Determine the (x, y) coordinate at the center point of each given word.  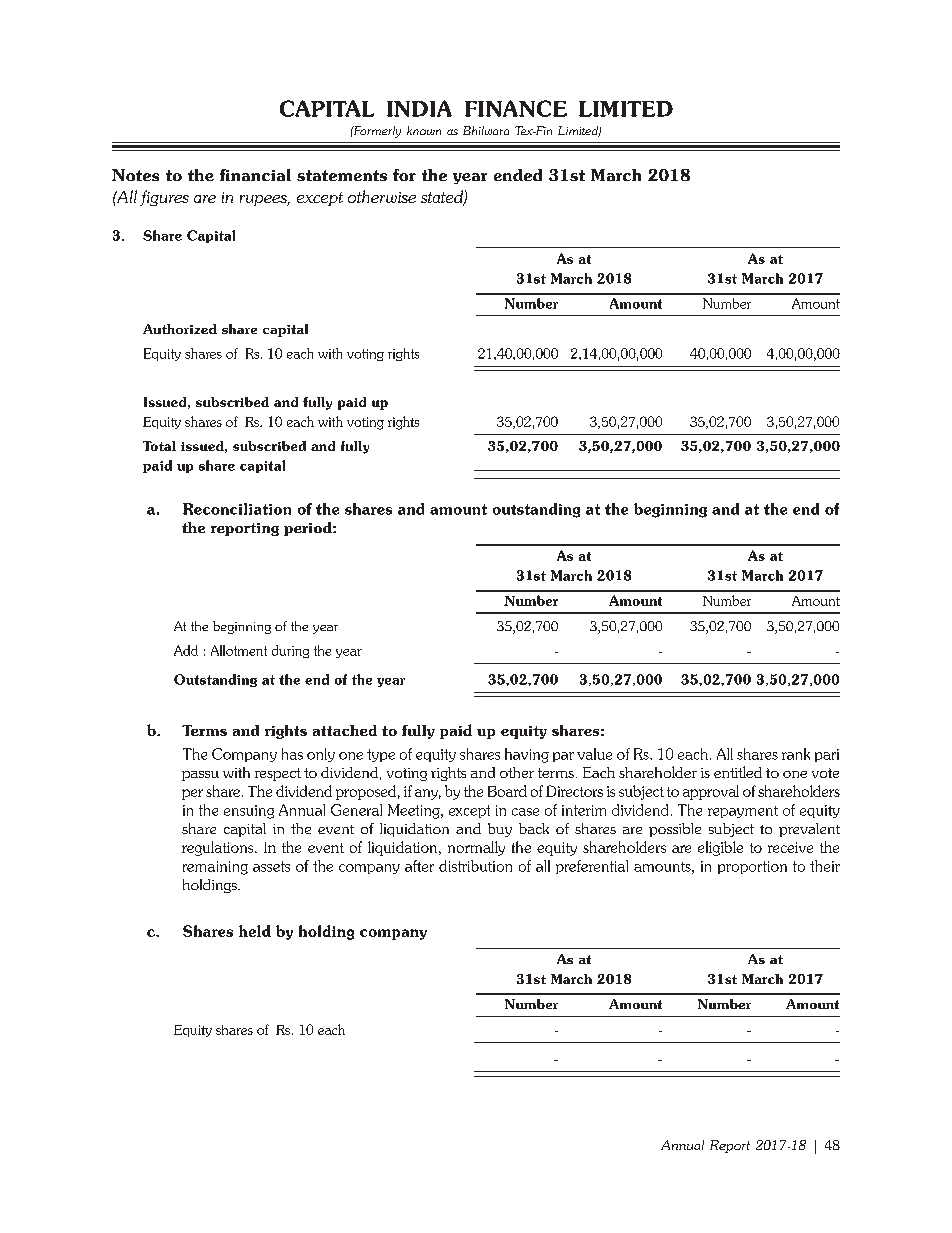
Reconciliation (237, 509)
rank (796, 754)
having (527, 755)
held (255, 931)
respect (278, 774)
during (290, 651)
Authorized (180, 329)
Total (159, 446)
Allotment (239, 650)
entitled (738, 772)
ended (518, 175)
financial (255, 175)
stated (443, 198)
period (309, 529)
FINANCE (516, 108)
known (424, 130)
